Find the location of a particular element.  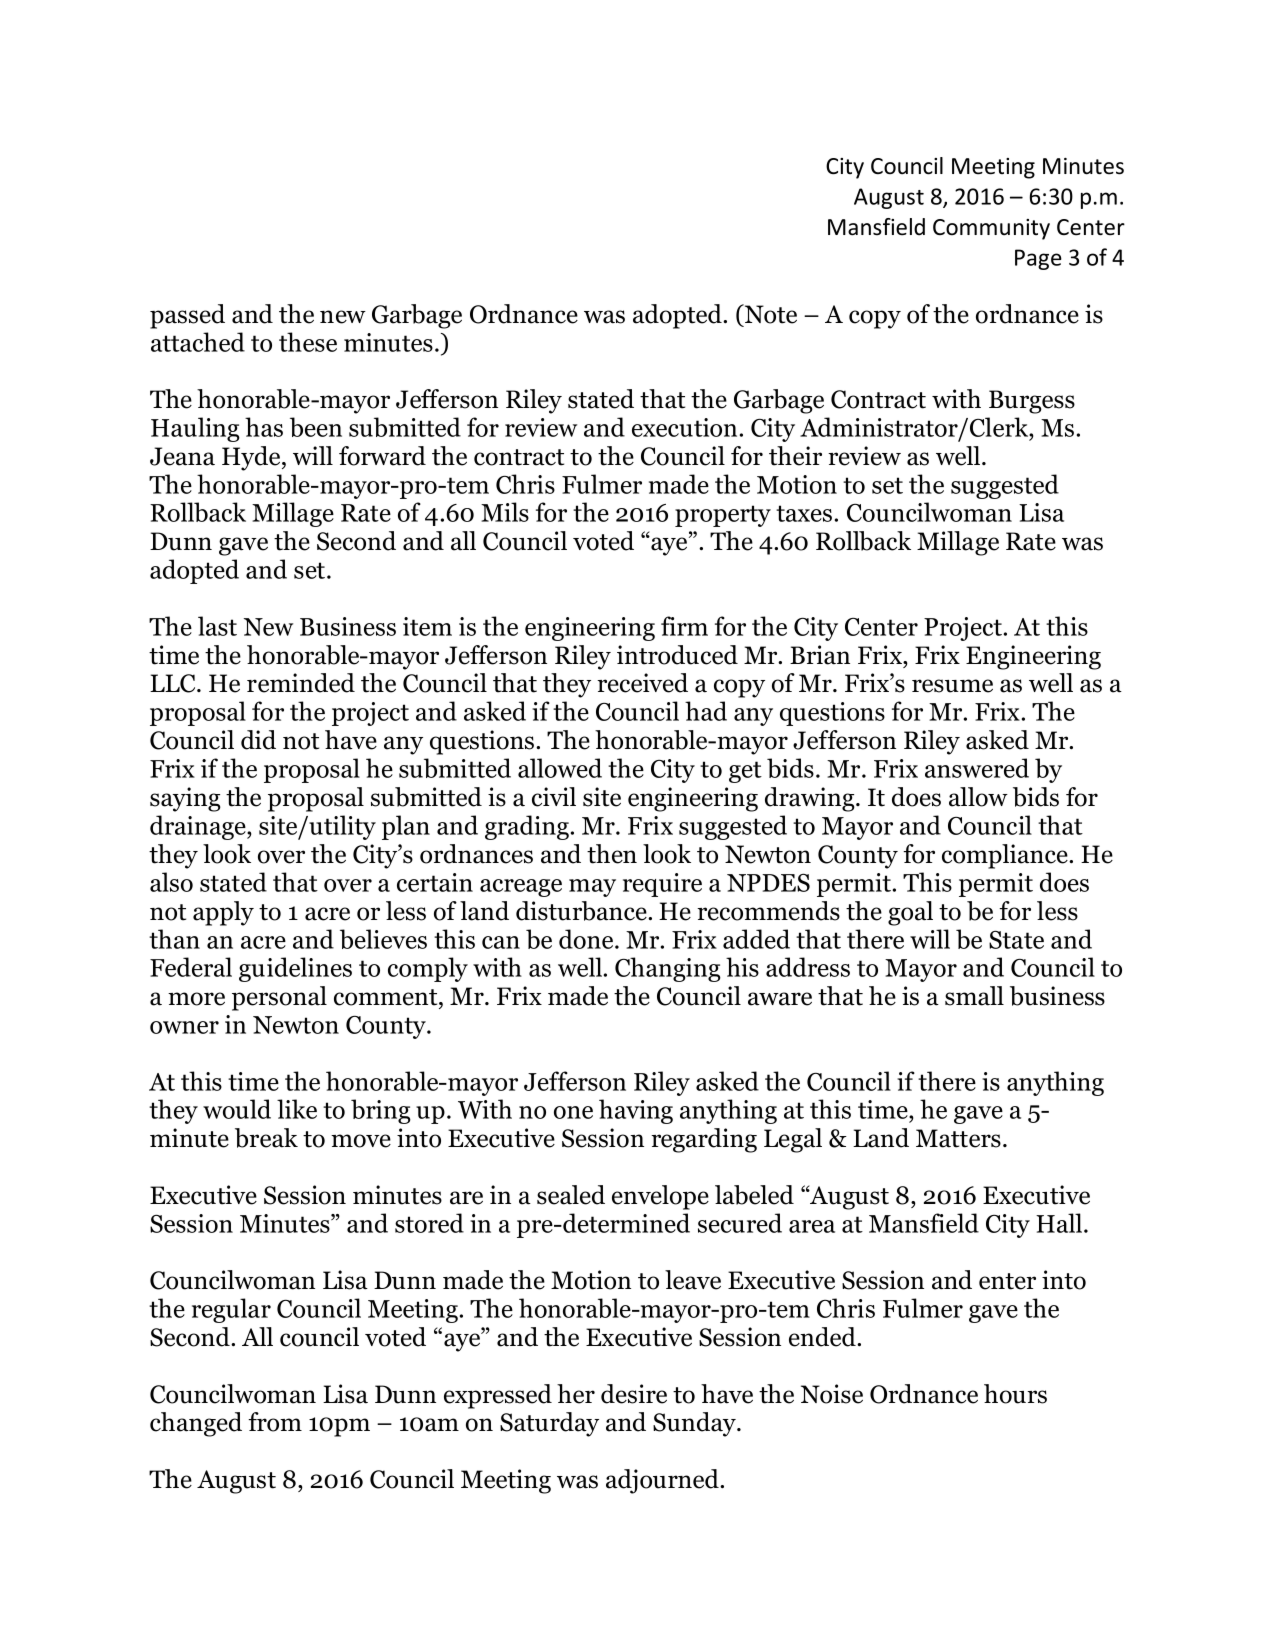

Note is located at coordinates (769, 315).
